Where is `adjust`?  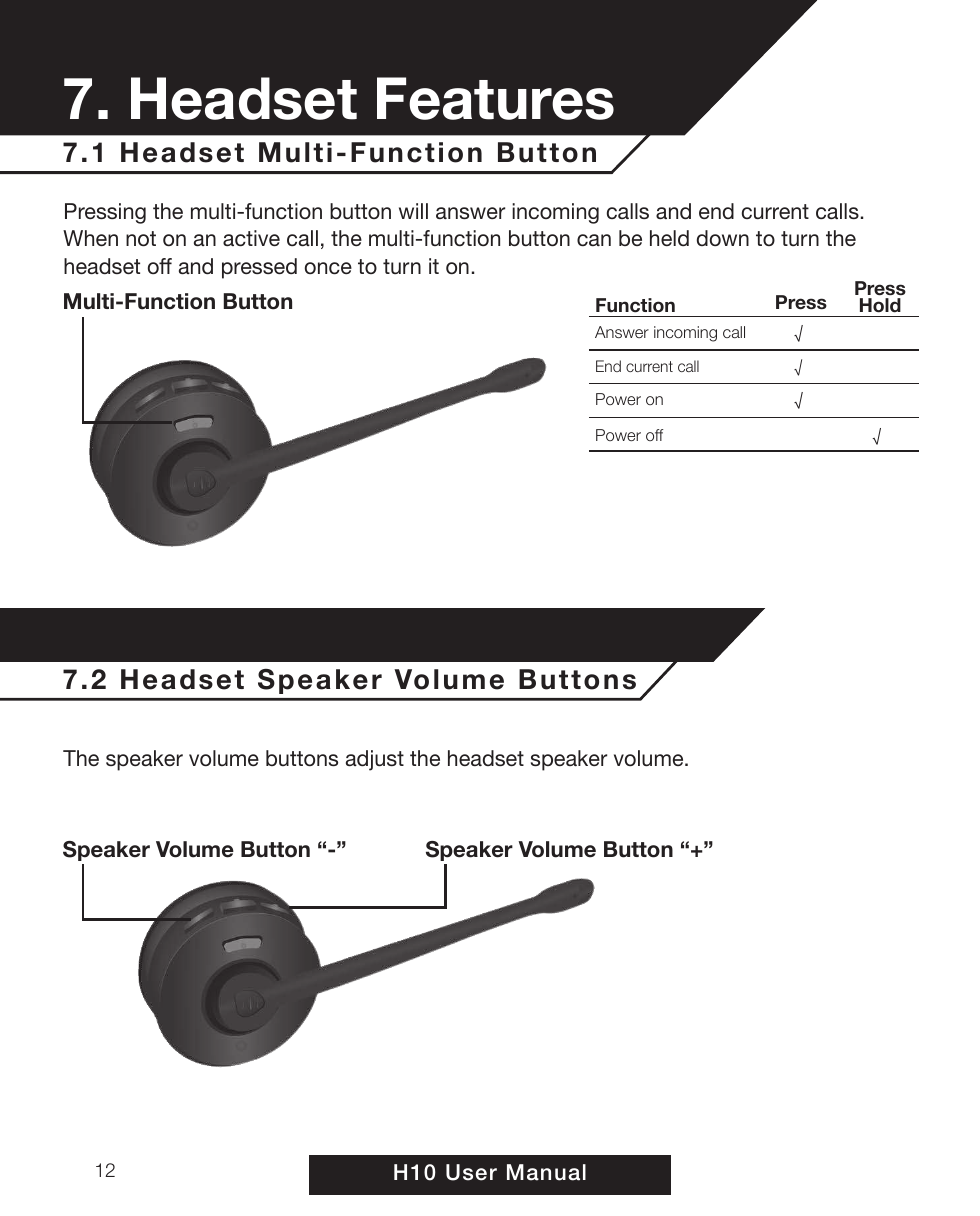 adjust is located at coordinates (375, 760).
